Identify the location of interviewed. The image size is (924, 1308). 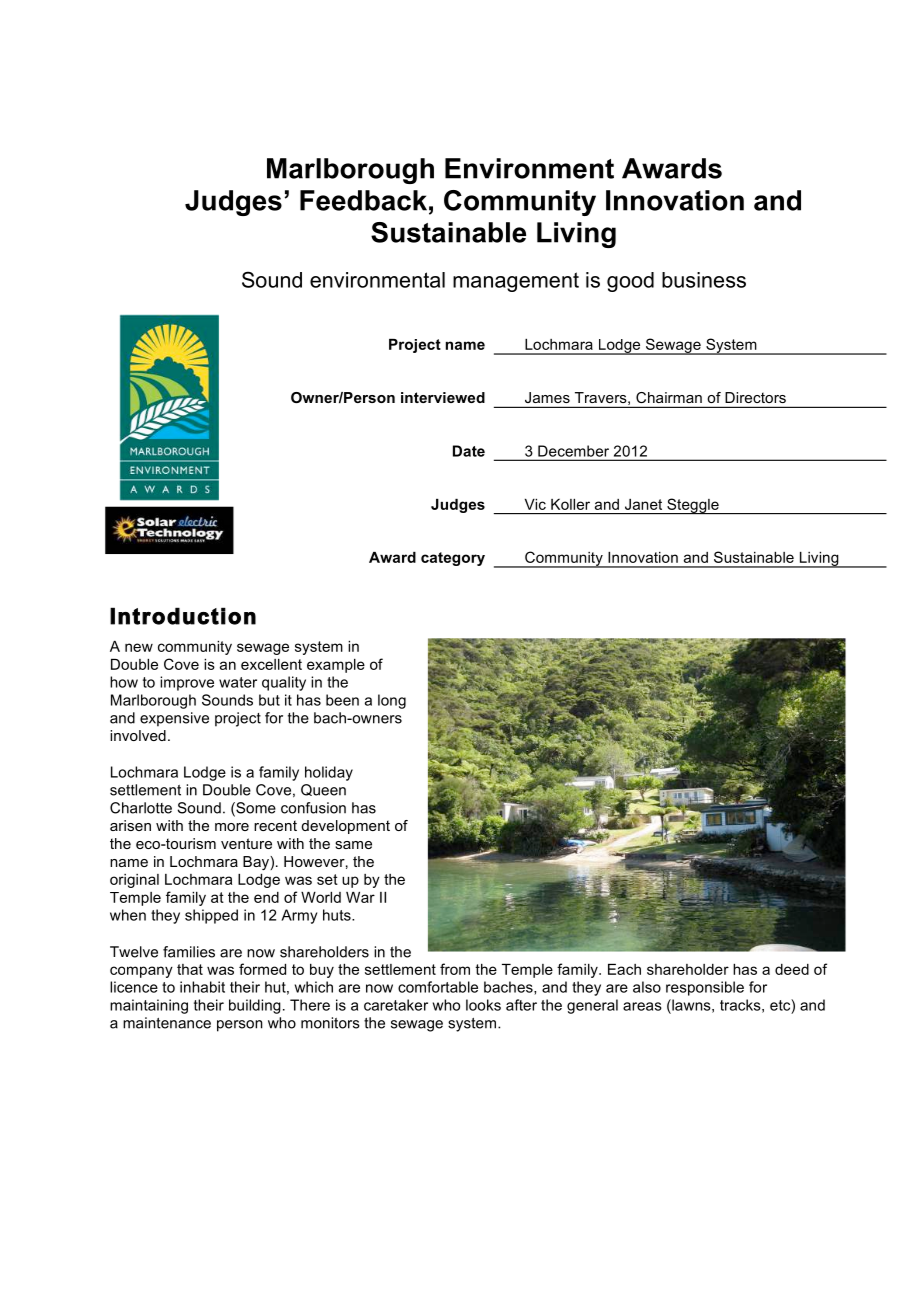
(443, 397).
